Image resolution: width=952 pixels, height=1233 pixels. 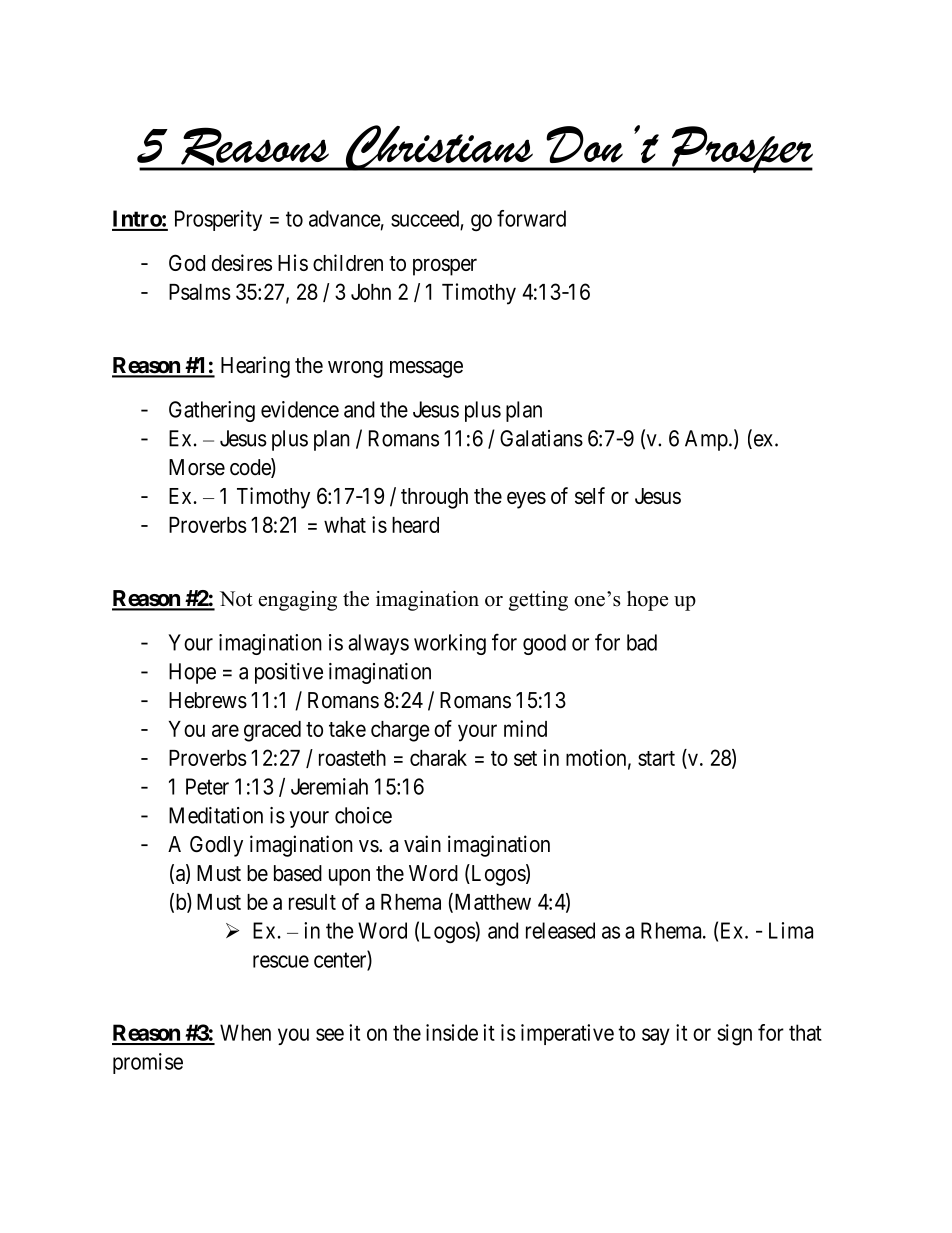 What do you see at coordinates (531, 218) in the screenshot?
I see `forward` at bounding box center [531, 218].
